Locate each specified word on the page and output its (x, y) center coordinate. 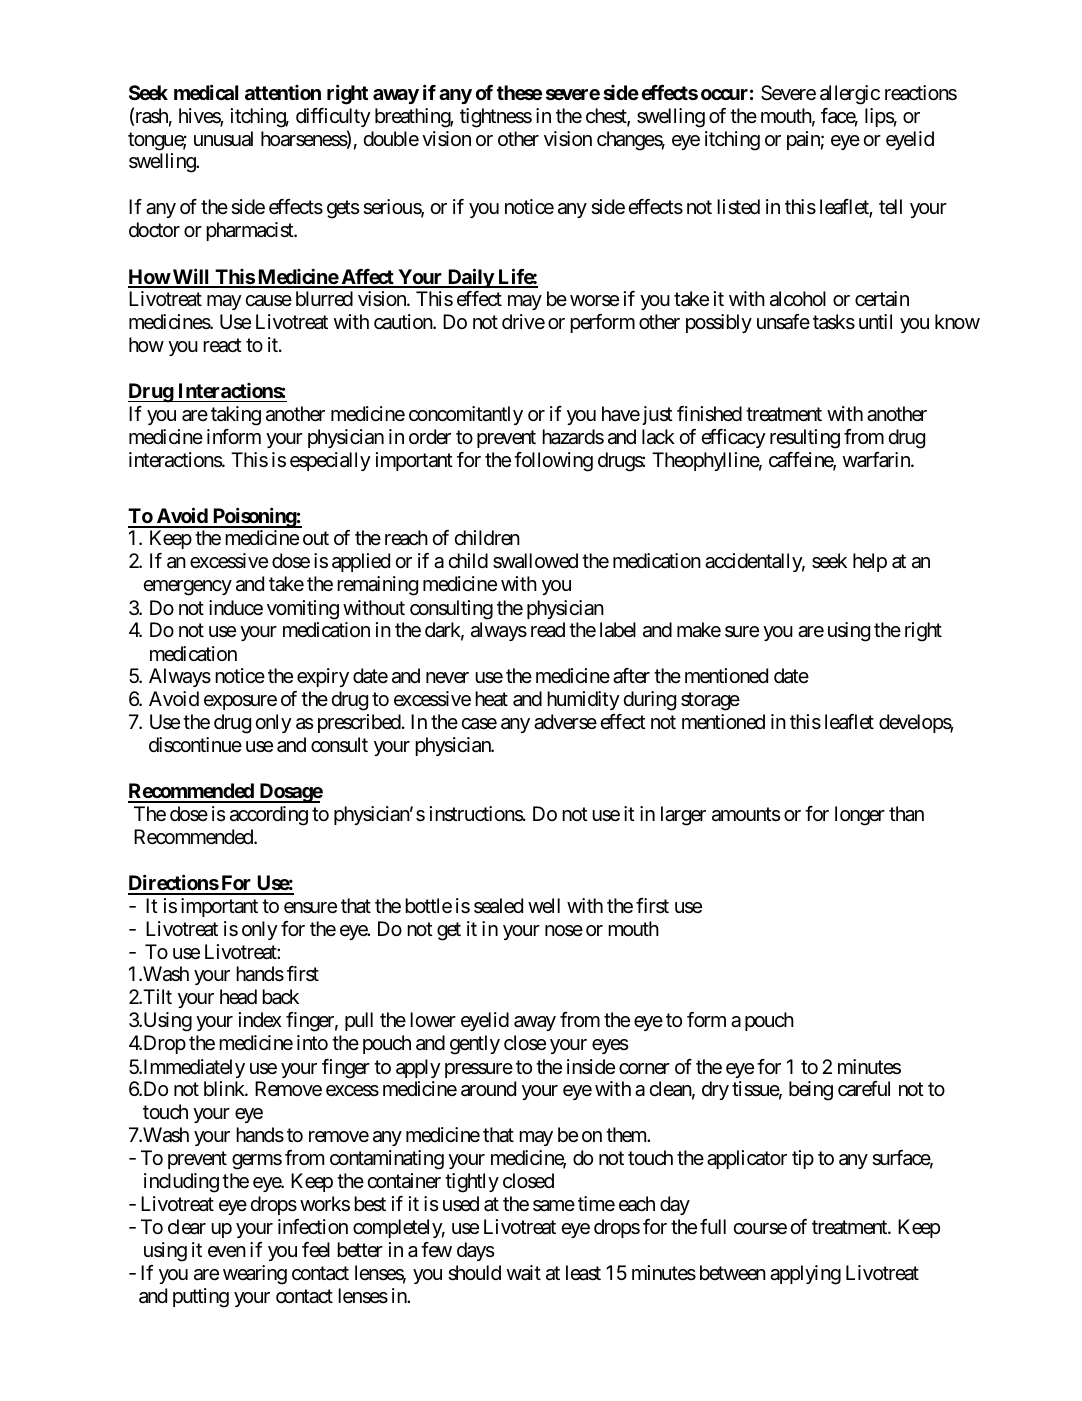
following (553, 462)
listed (738, 207)
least (583, 1273)
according (269, 816)
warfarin (877, 460)
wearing (255, 1275)
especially (330, 461)
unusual (223, 139)
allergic (850, 95)
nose (564, 930)
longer (860, 816)
